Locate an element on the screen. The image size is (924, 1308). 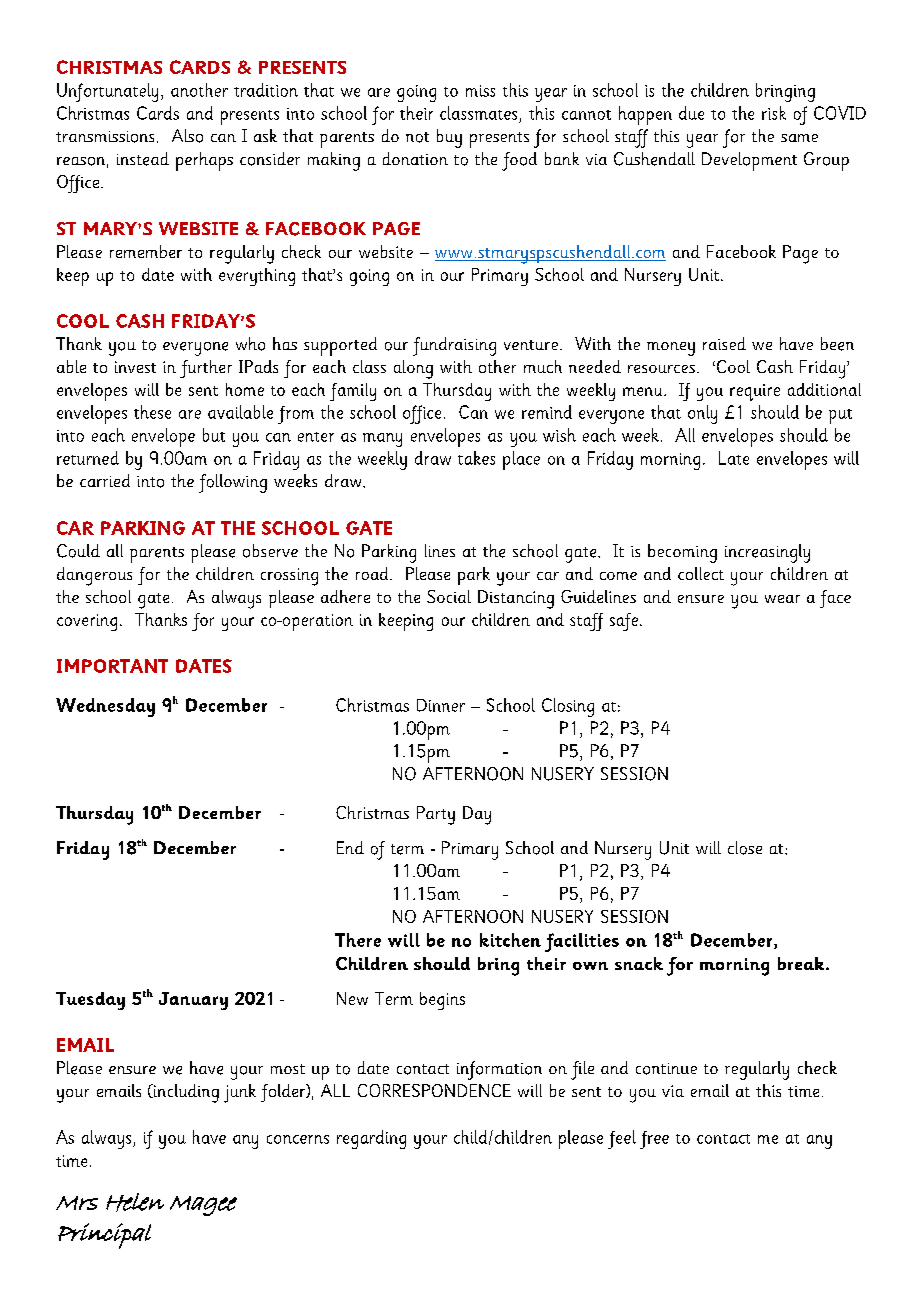
continue is located at coordinates (666, 1069).
